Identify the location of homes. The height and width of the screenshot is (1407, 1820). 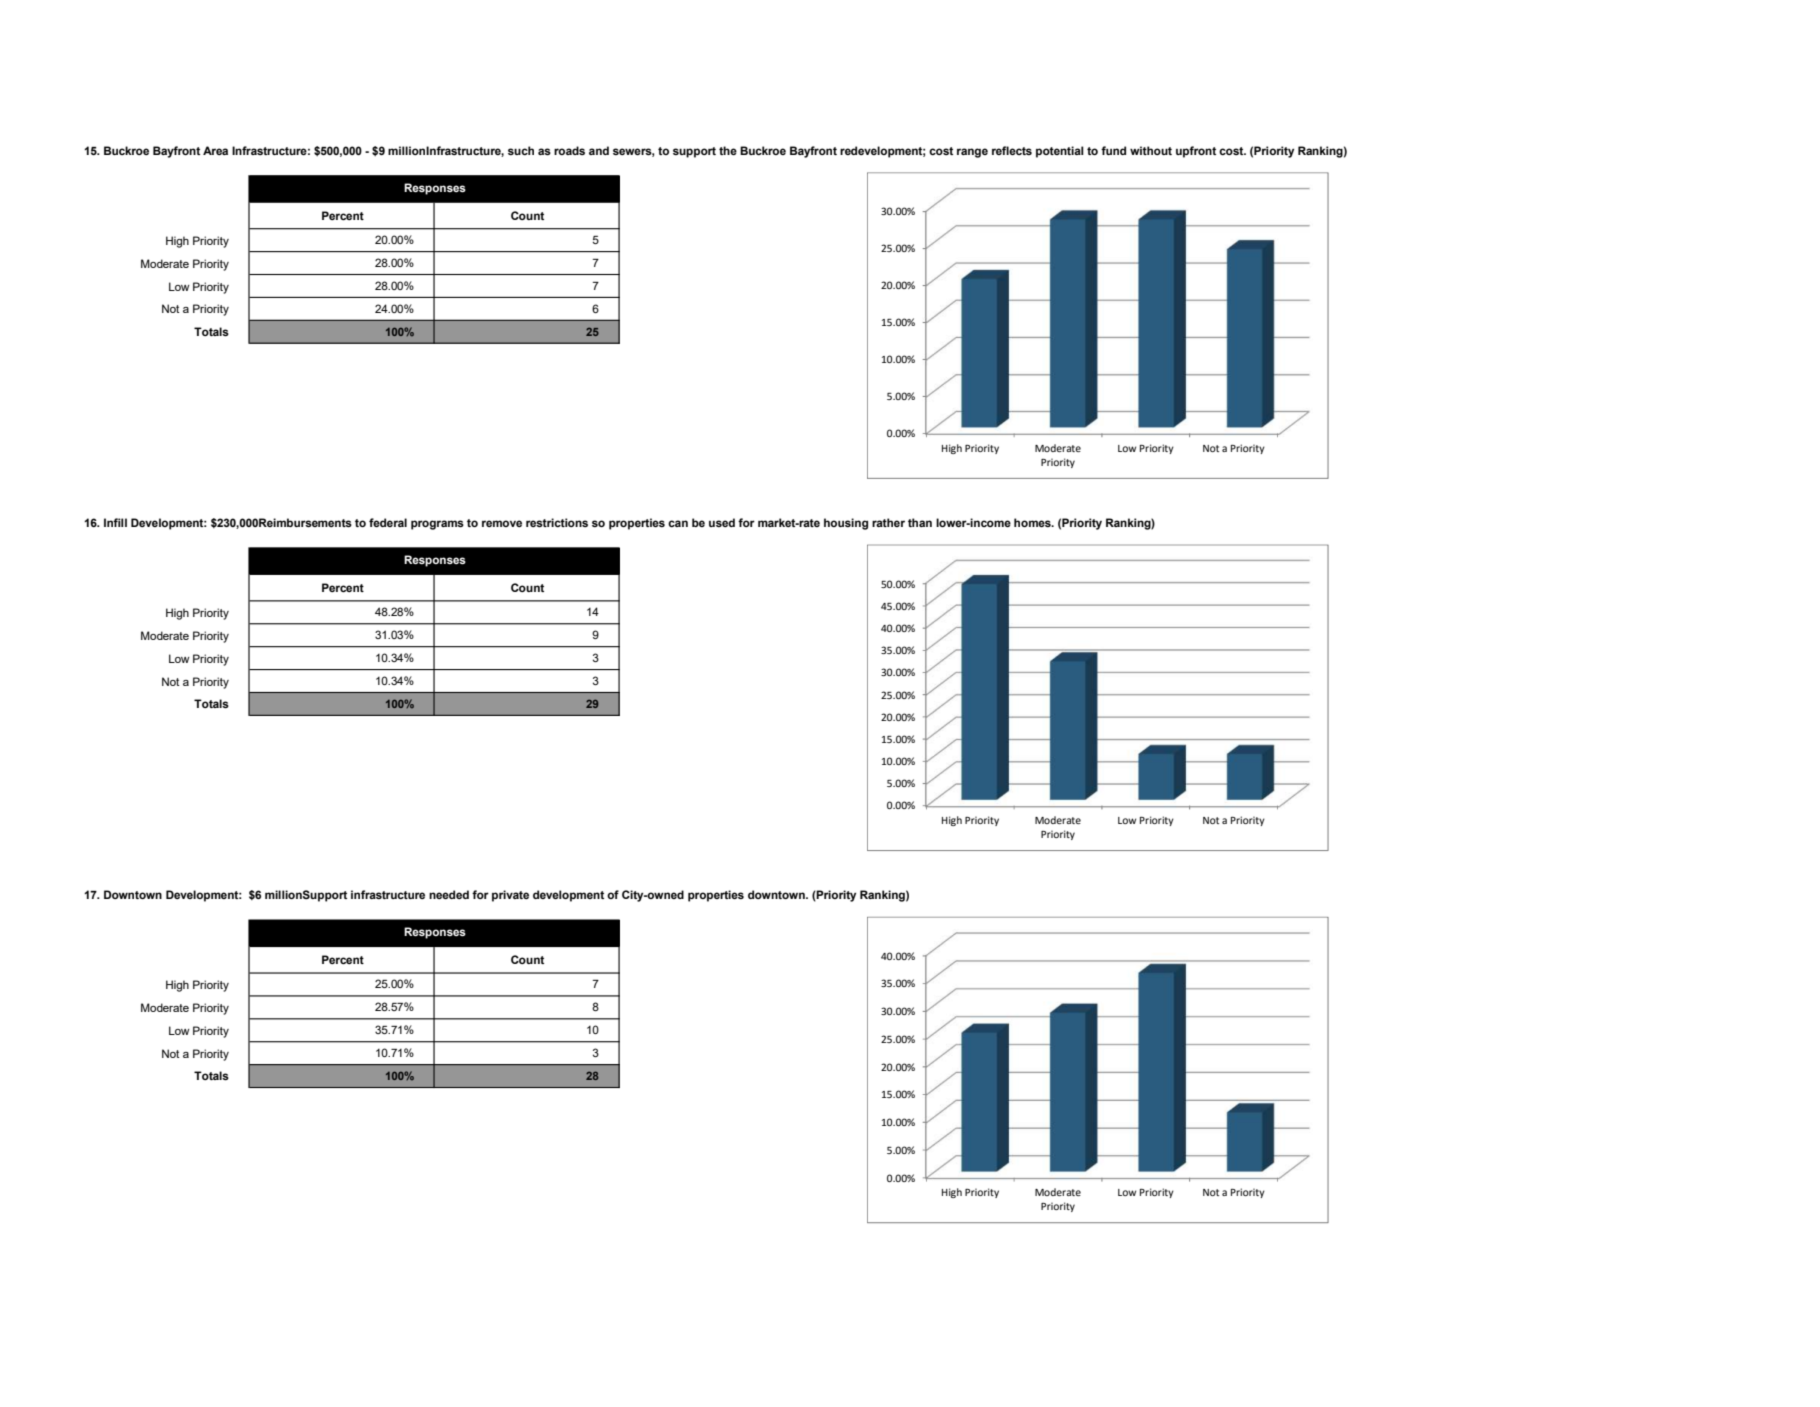
(1033, 522).
